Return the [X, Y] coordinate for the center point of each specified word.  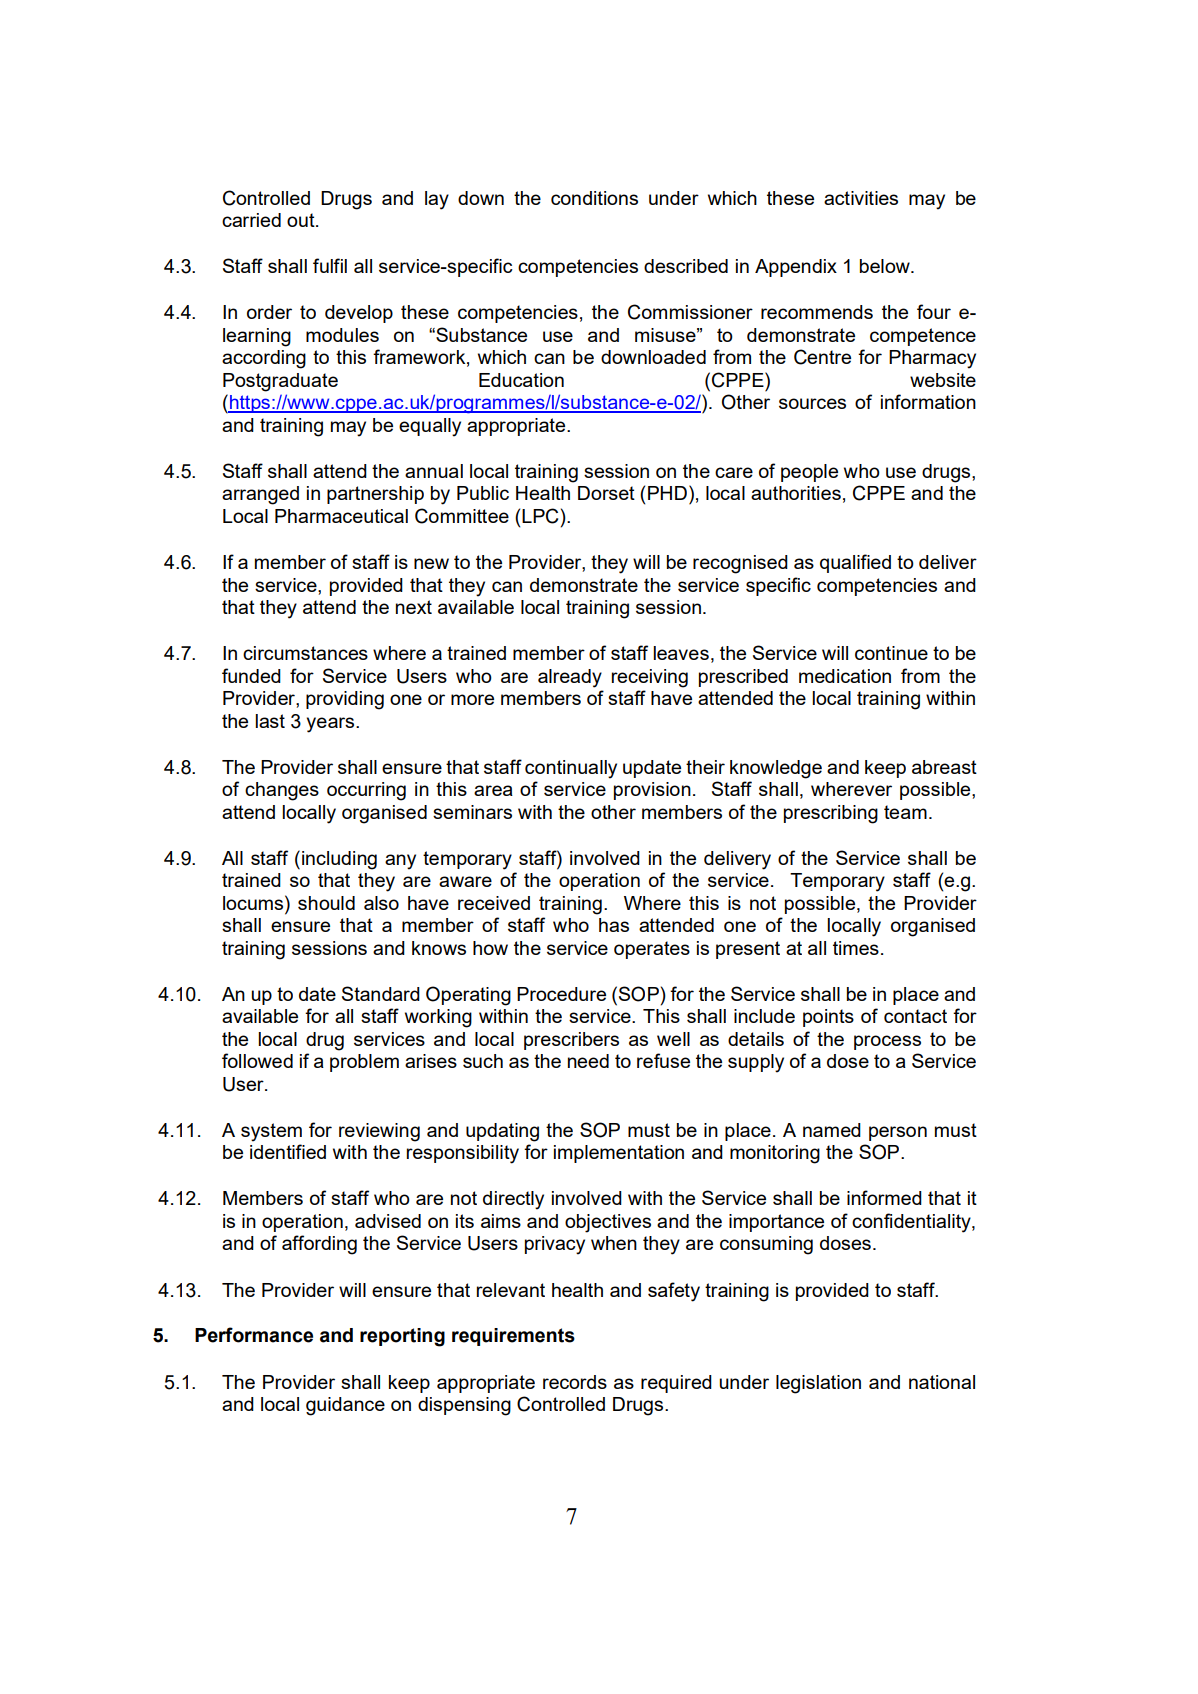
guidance [345, 1406]
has [614, 925]
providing [345, 700]
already [570, 678]
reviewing [379, 1132]
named [832, 1130]
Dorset [606, 493]
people [809, 473]
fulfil [330, 265]
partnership [375, 495]
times [856, 948]
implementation [619, 1154]
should [326, 903]
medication [845, 676]
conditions [594, 198]
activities [861, 198]
